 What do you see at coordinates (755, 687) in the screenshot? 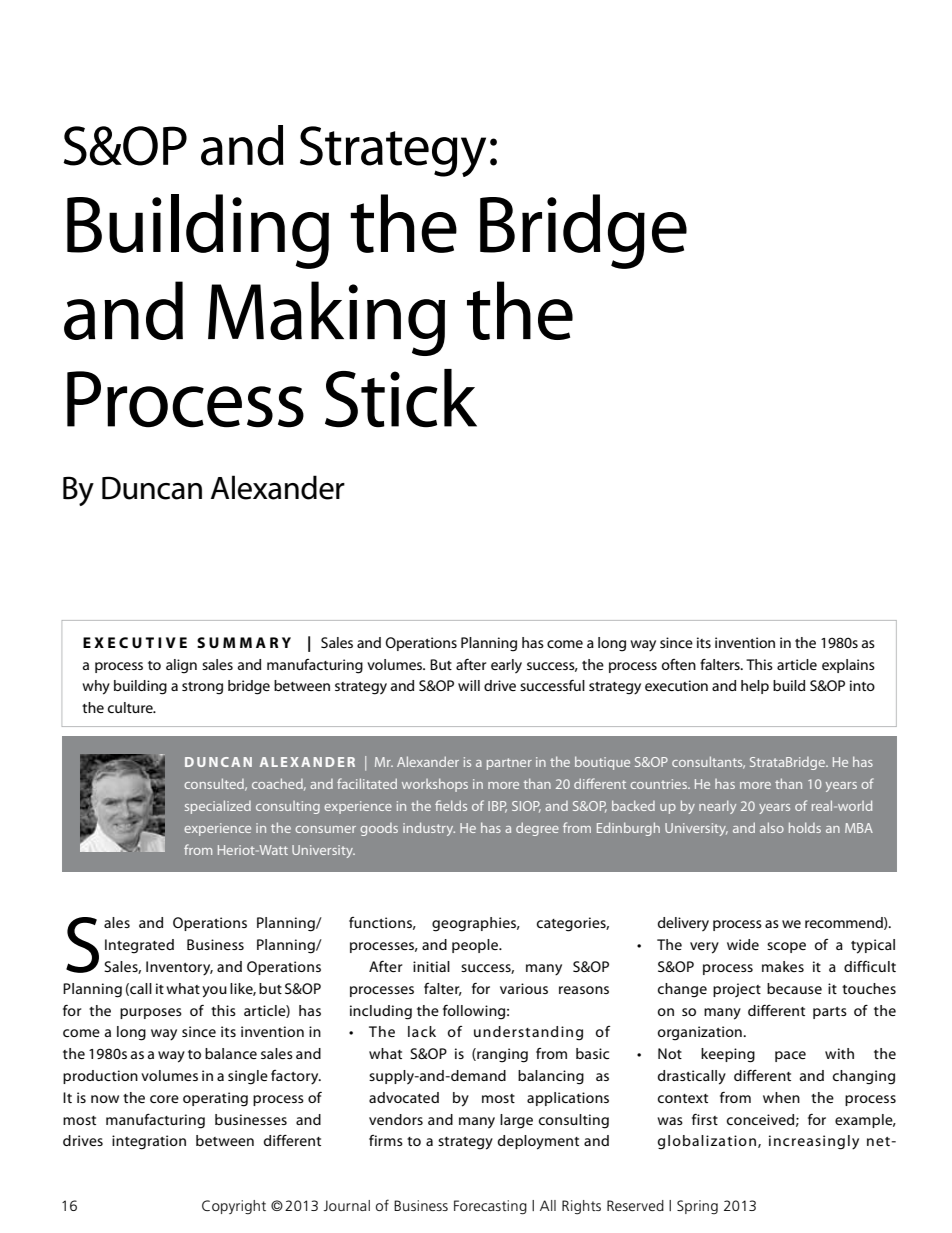
I see `help` at bounding box center [755, 687].
